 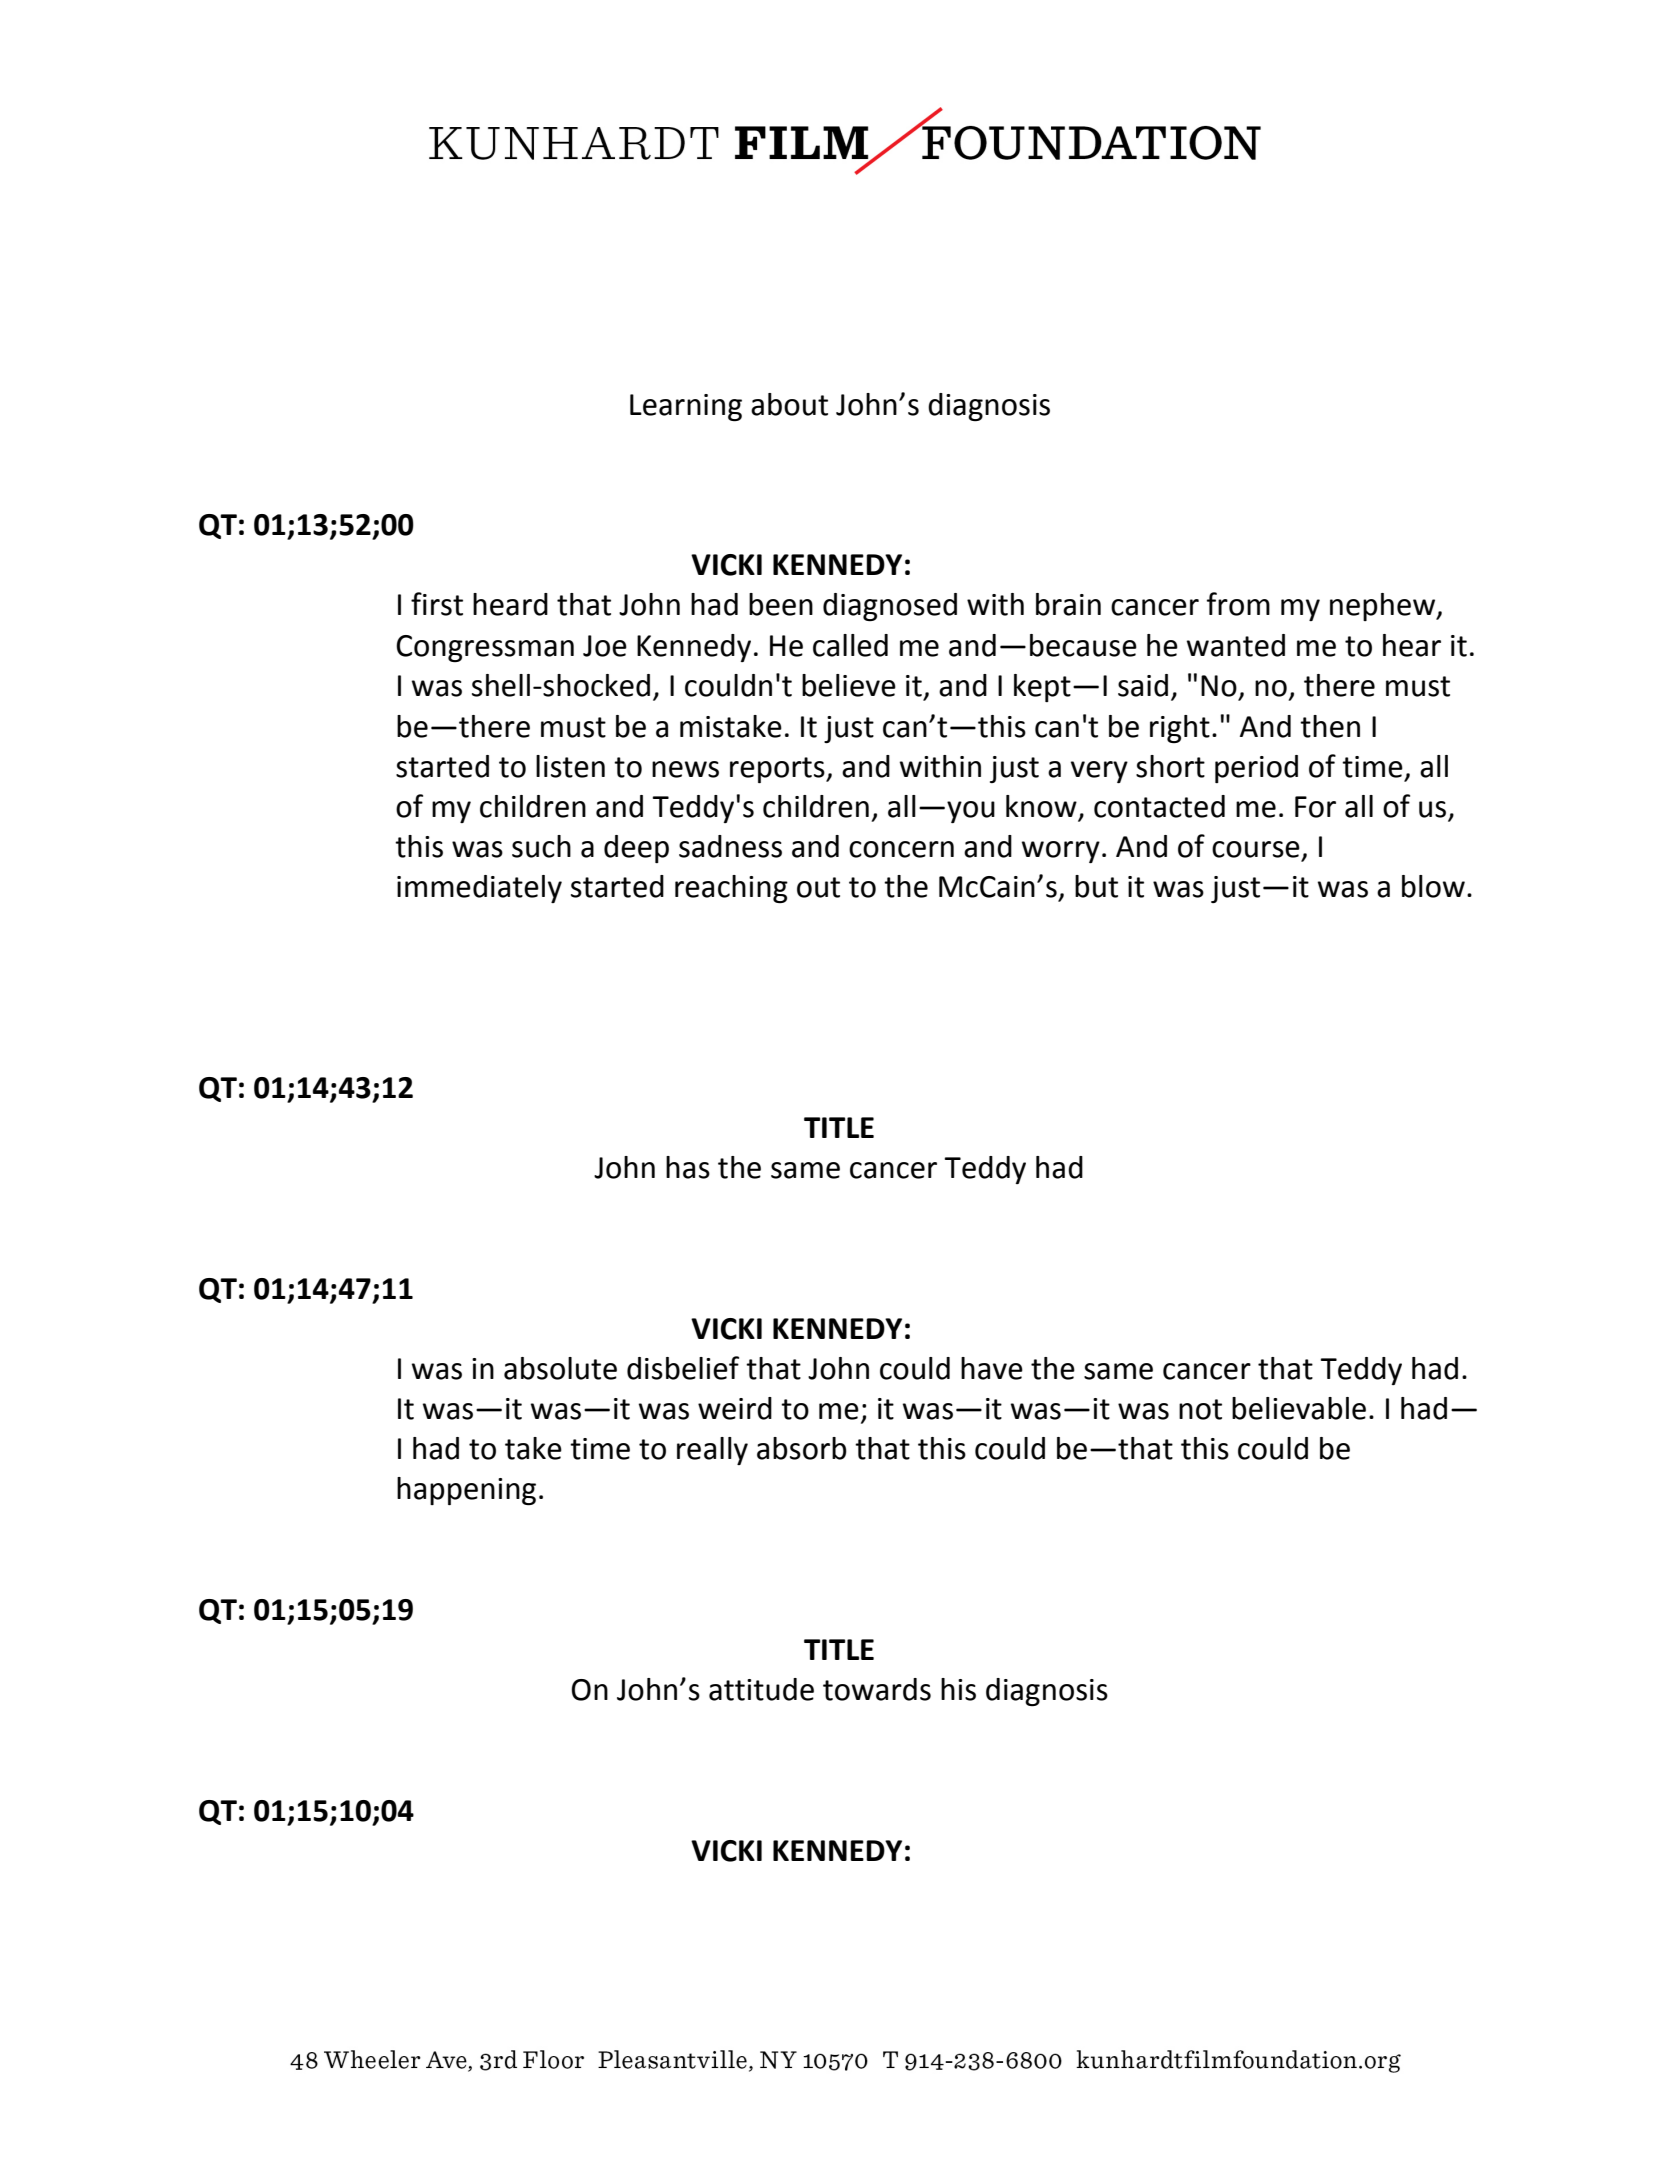 I want to click on course, so click(x=1256, y=849).
